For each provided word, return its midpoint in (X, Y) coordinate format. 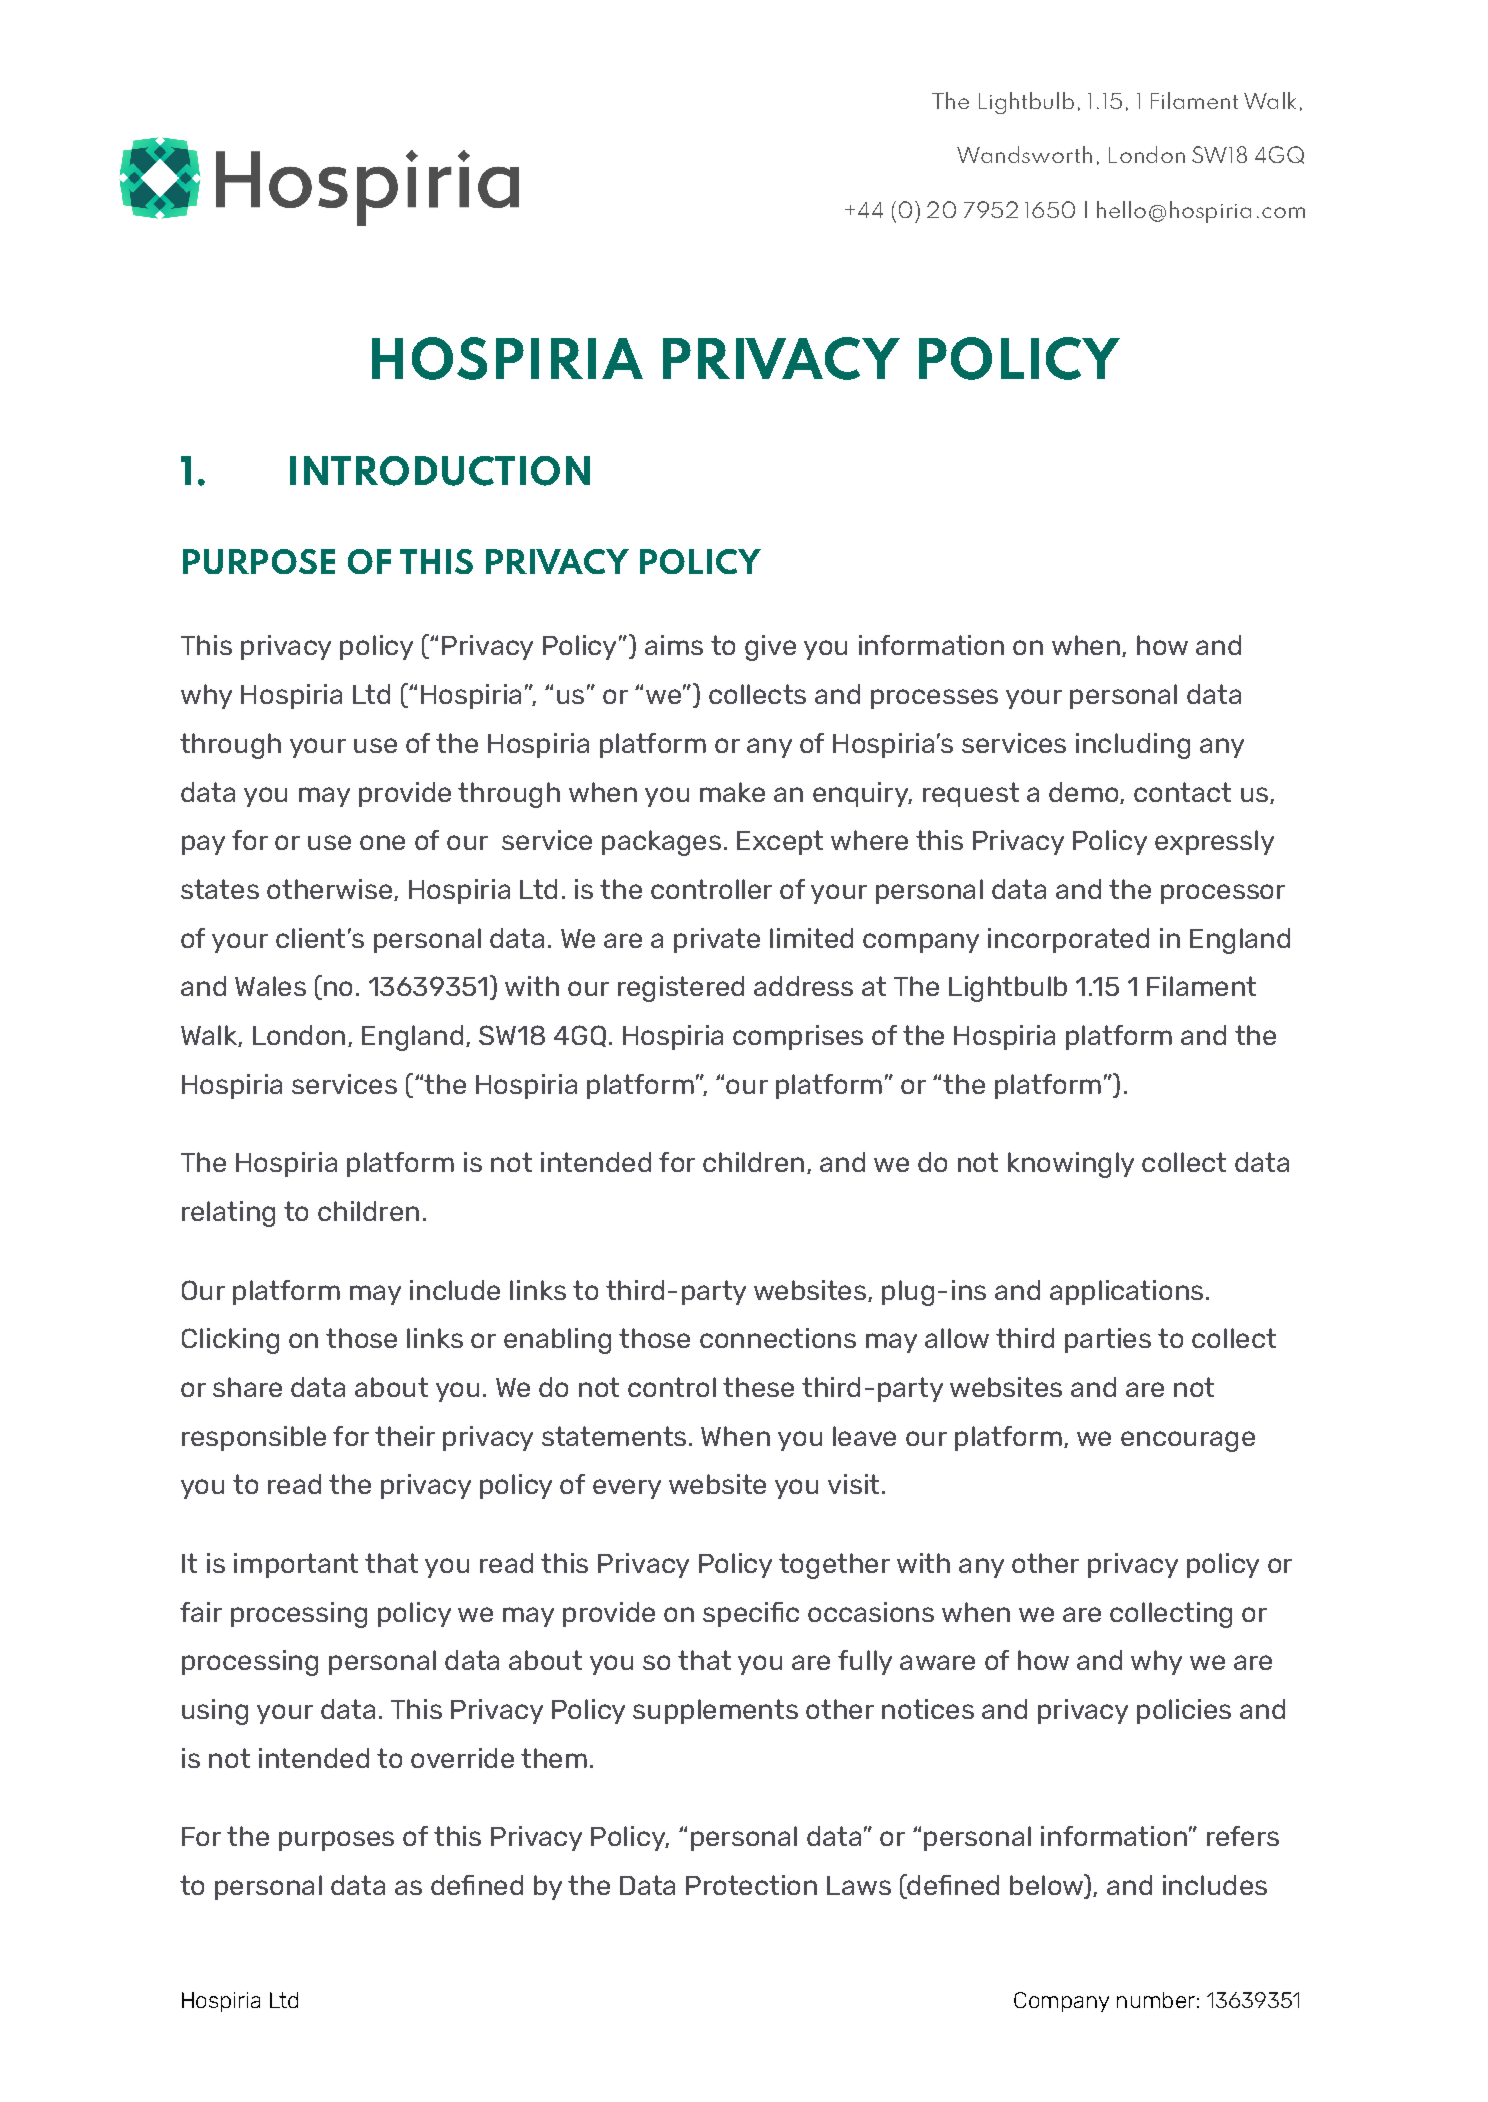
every (627, 1489)
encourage (1188, 1441)
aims (674, 645)
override (462, 1758)
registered (681, 989)
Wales (270, 986)
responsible (254, 1438)
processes (934, 699)
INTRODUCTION (440, 471)
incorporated (1068, 940)
